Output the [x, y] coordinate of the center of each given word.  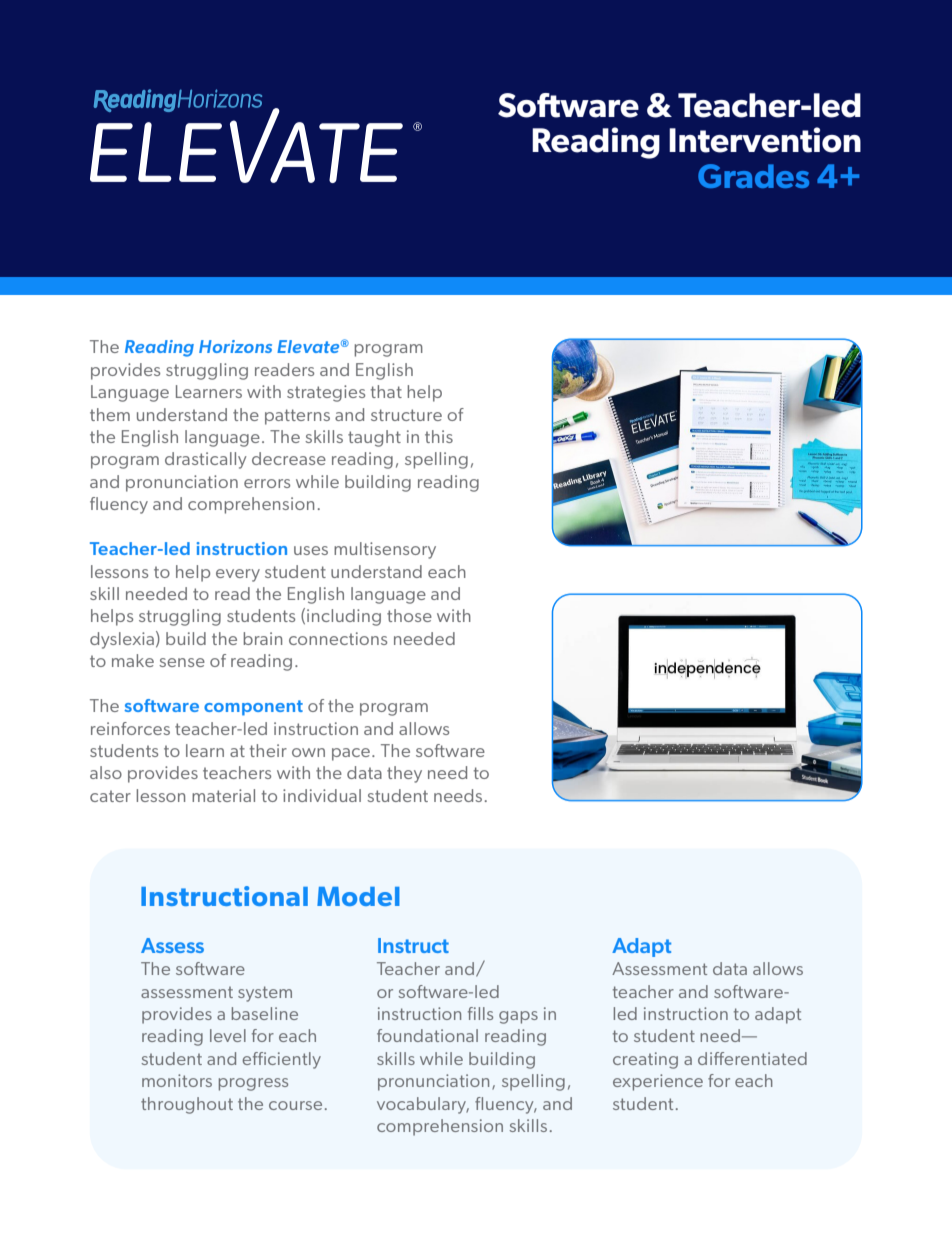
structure [406, 415]
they [404, 774]
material [223, 795]
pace [351, 754]
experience [658, 1082]
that [386, 391]
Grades [753, 176]
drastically [206, 460]
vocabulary [423, 1105]
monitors [177, 1080]
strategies [326, 393]
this [439, 436]
